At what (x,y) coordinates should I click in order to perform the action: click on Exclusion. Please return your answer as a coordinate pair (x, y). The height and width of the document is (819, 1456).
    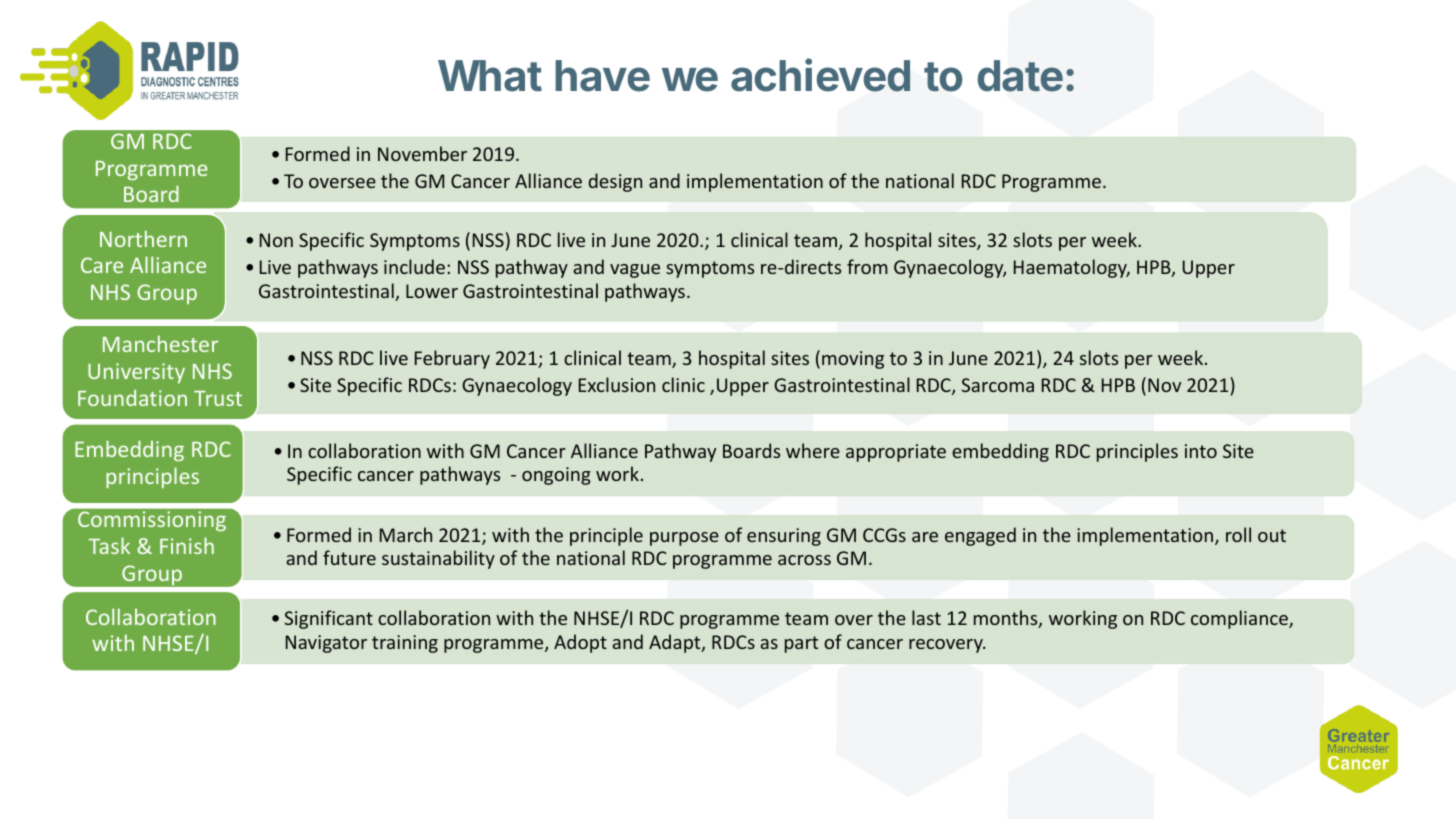
    Looking at the image, I should click on (617, 384).
